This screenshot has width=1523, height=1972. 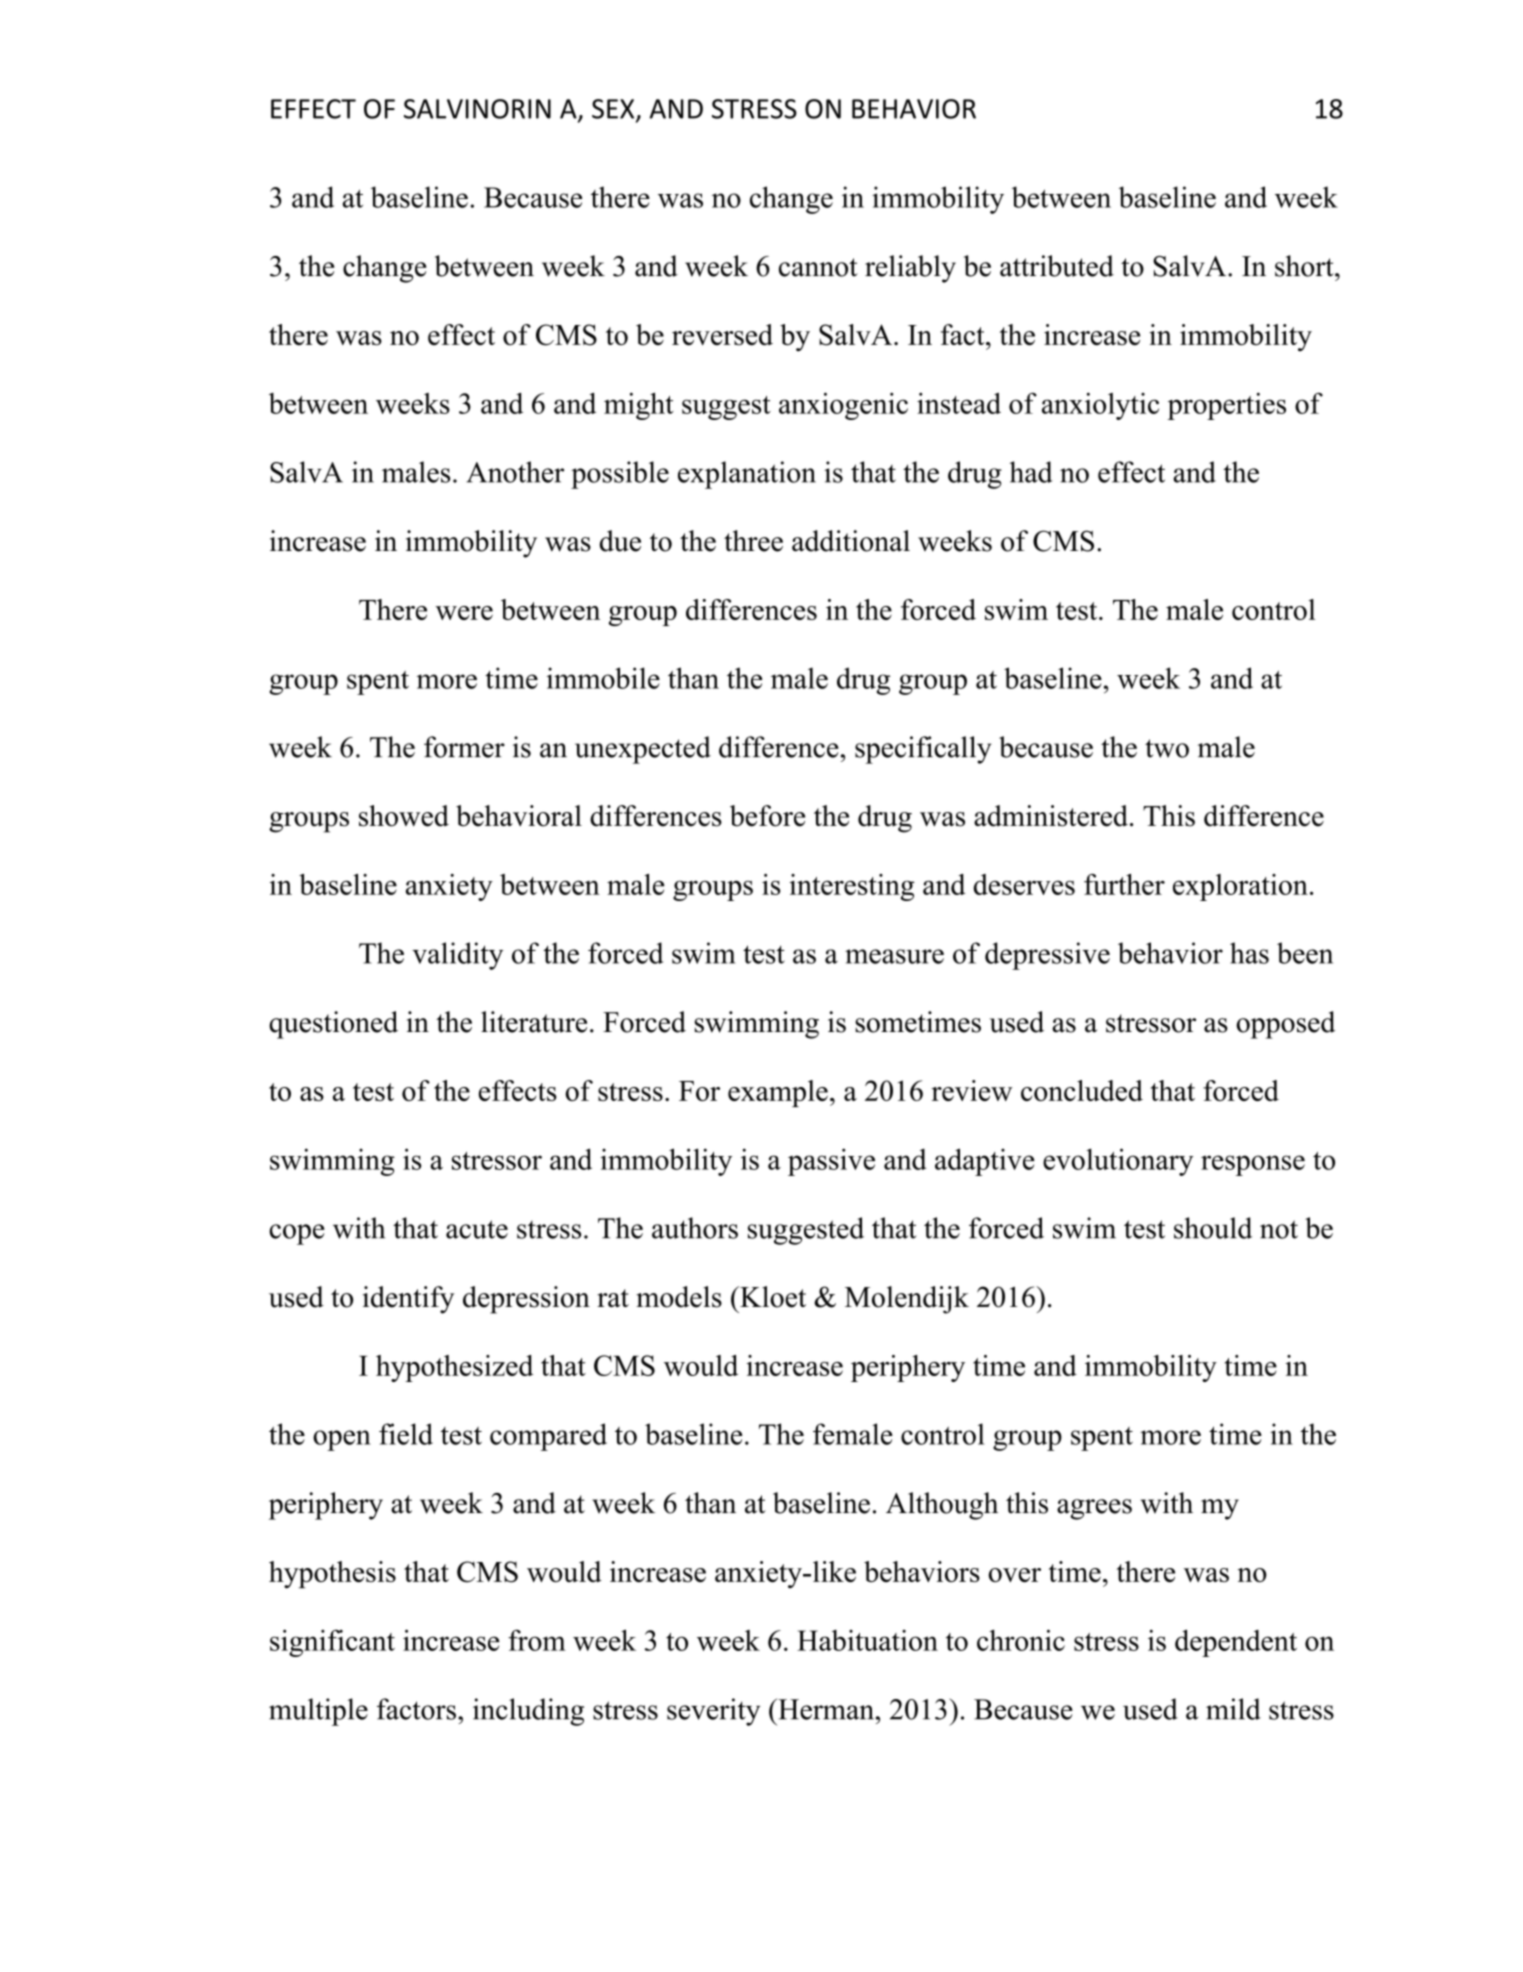 What do you see at coordinates (457, 956) in the screenshot?
I see `validity` at bounding box center [457, 956].
